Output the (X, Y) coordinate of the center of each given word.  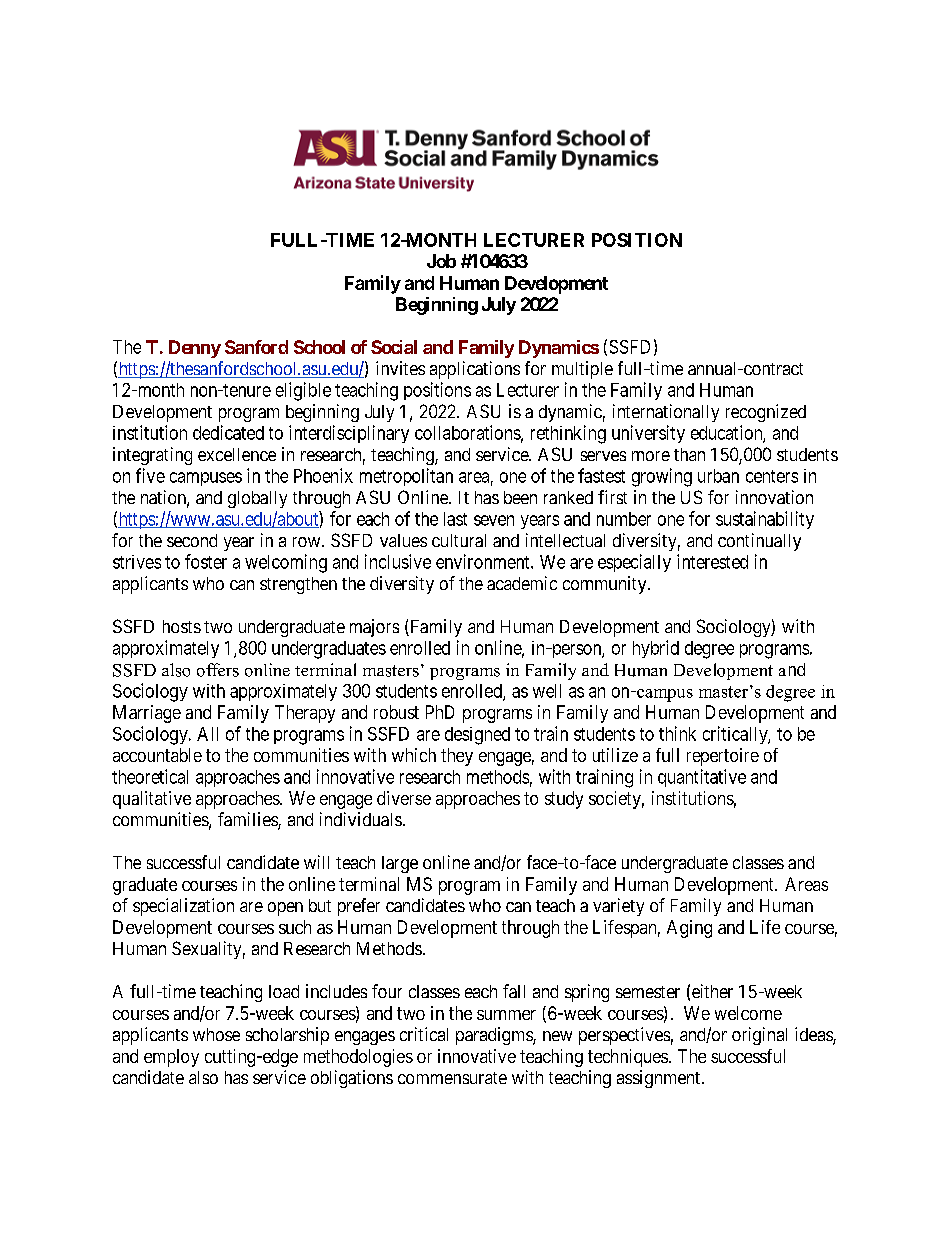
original (759, 1036)
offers (218, 670)
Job (441, 261)
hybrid (656, 649)
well (547, 691)
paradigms (495, 1036)
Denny (195, 349)
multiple (582, 370)
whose (216, 1034)
